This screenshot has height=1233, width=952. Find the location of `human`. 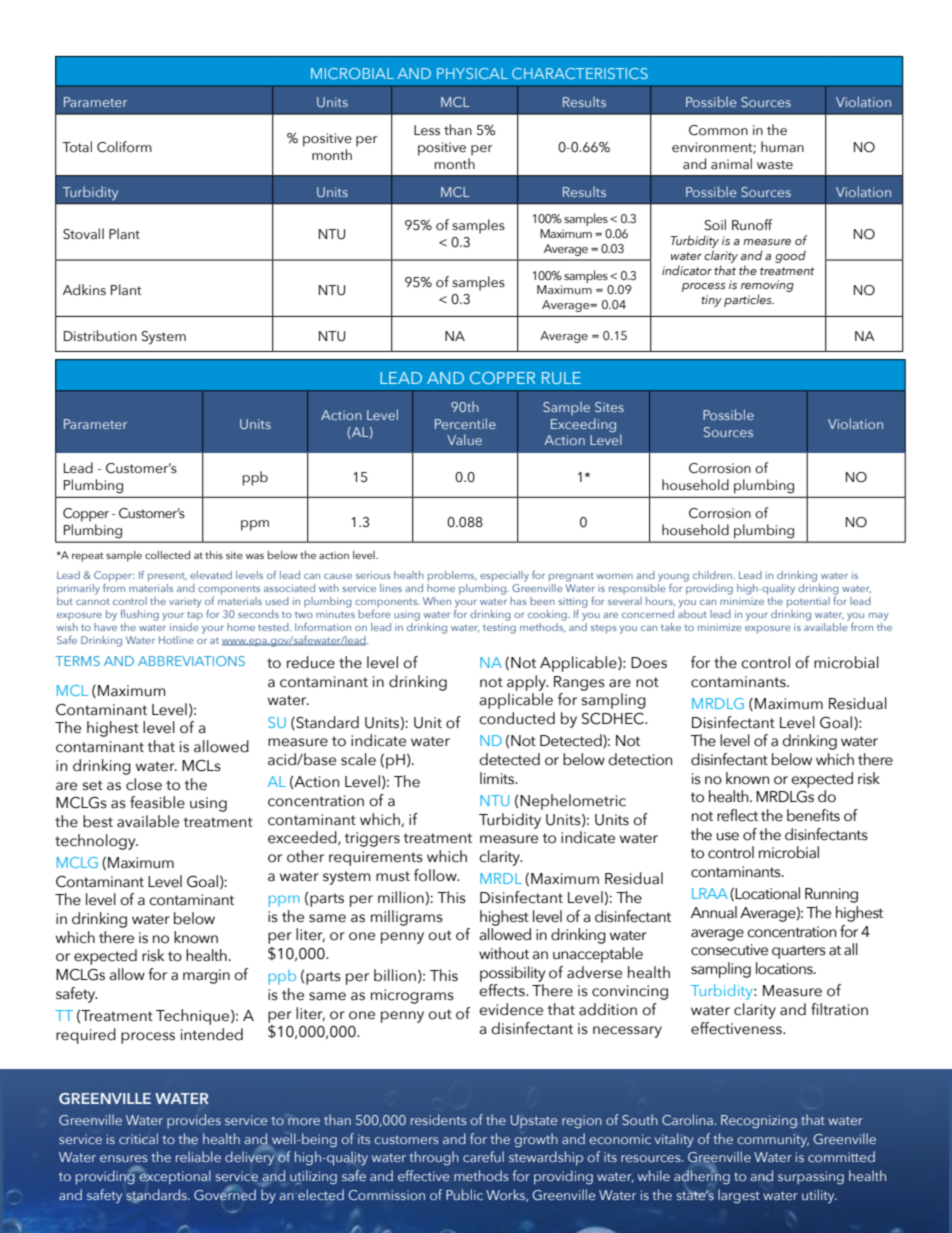

human is located at coordinates (782, 146).
